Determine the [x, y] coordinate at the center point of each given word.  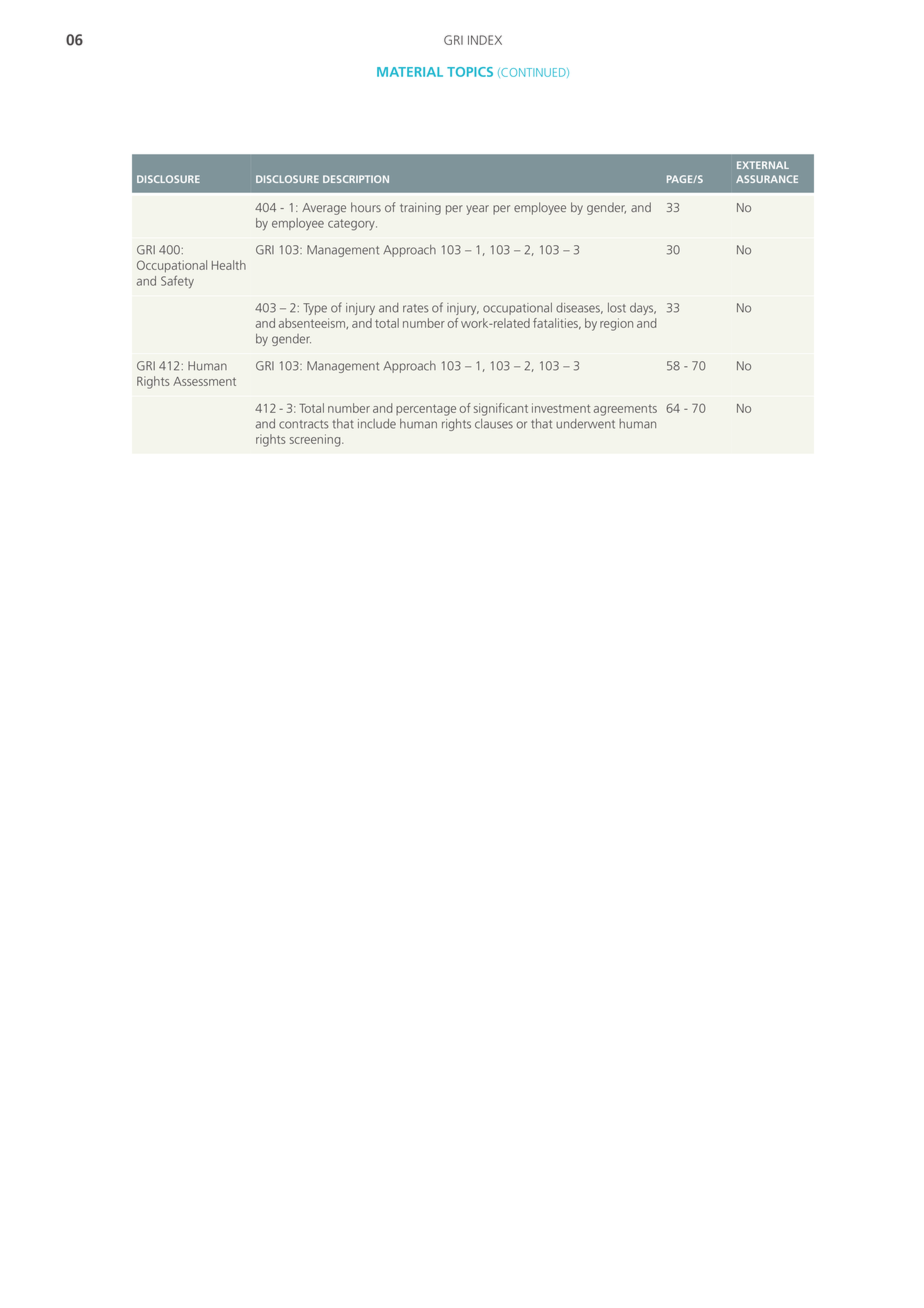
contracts [304, 424]
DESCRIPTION [356, 179]
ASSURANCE [767, 179]
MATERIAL [410, 72]
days [643, 309]
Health [229, 265]
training [420, 209]
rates [416, 308]
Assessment [204, 381]
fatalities [557, 324]
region [616, 324]
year [477, 210]
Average [324, 209]
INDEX [485, 40]
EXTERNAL [763, 165]
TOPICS [470, 72]
